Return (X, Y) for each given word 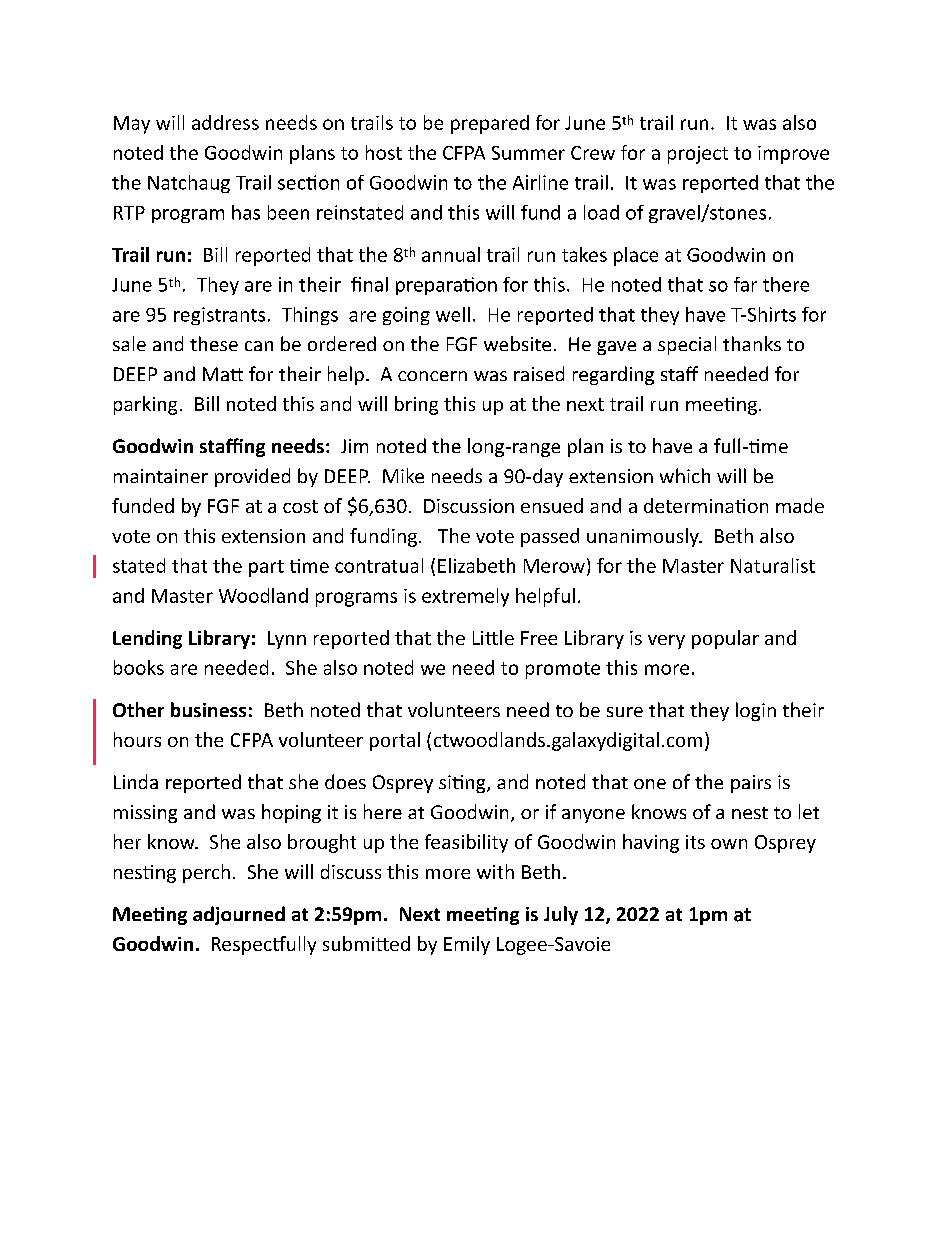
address (225, 122)
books (139, 667)
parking (145, 405)
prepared (490, 124)
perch (206, 873)
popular (725, 639)
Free (539, 638)
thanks (752, 343)
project (698, 155)
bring (416, 405)
